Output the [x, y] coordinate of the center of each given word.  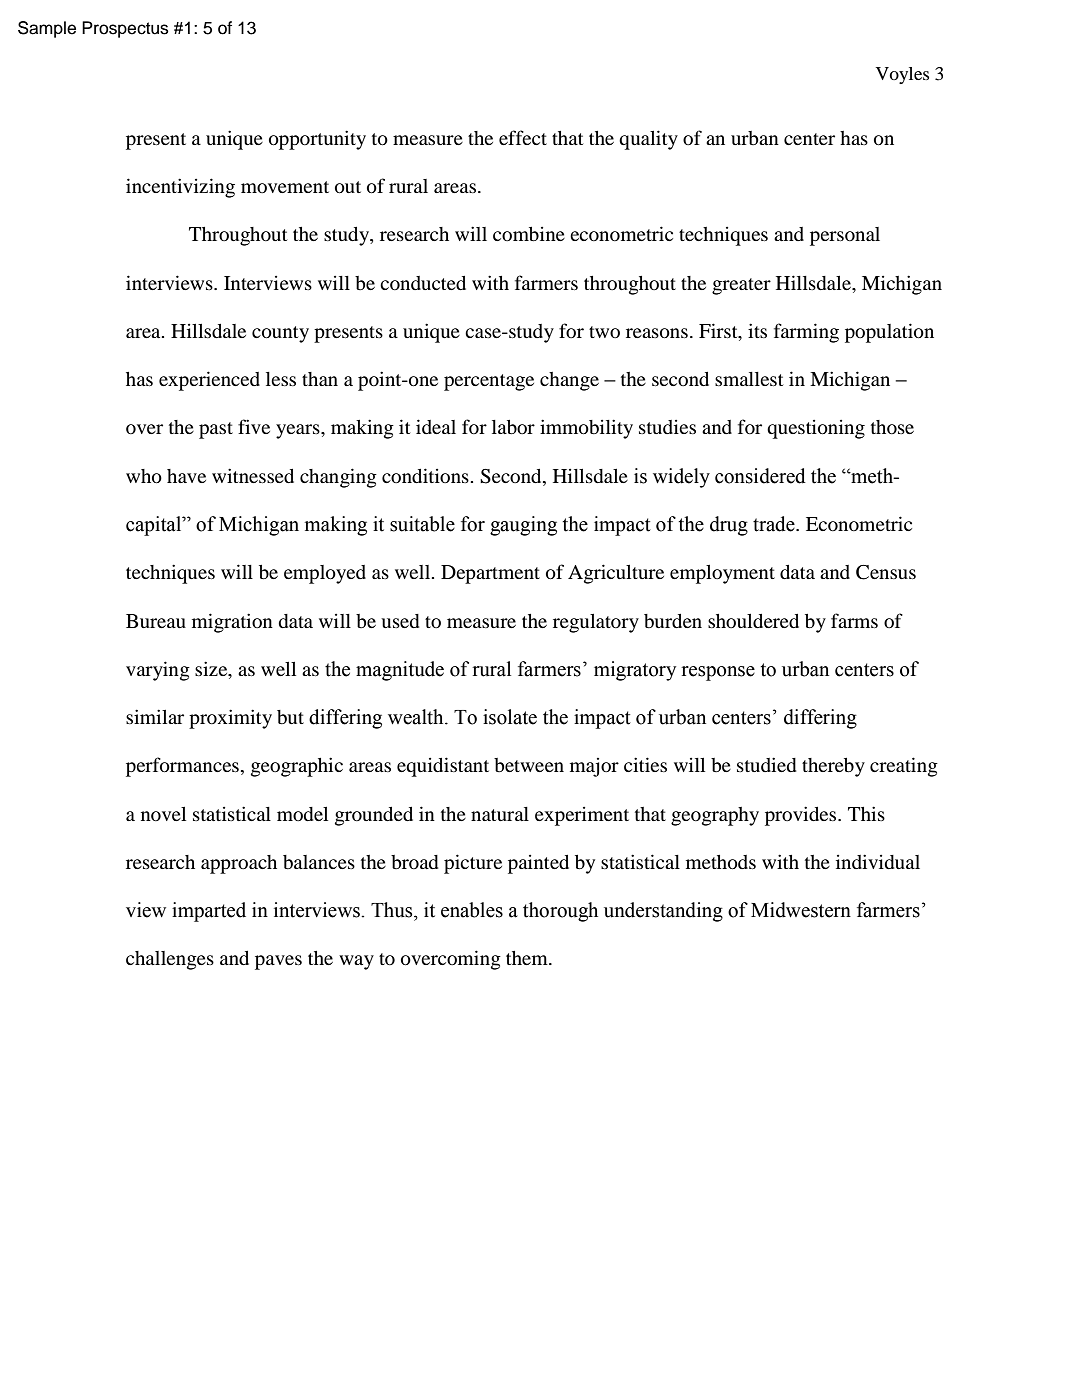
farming [806, 333]
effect [523, 137]
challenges [170, 960]
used [400, 621]
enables [472, 910]
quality [648, 140]
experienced [209, 381]
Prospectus [125, 29]
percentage [489, 382]
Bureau [156, 621]
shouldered [753, 621]
